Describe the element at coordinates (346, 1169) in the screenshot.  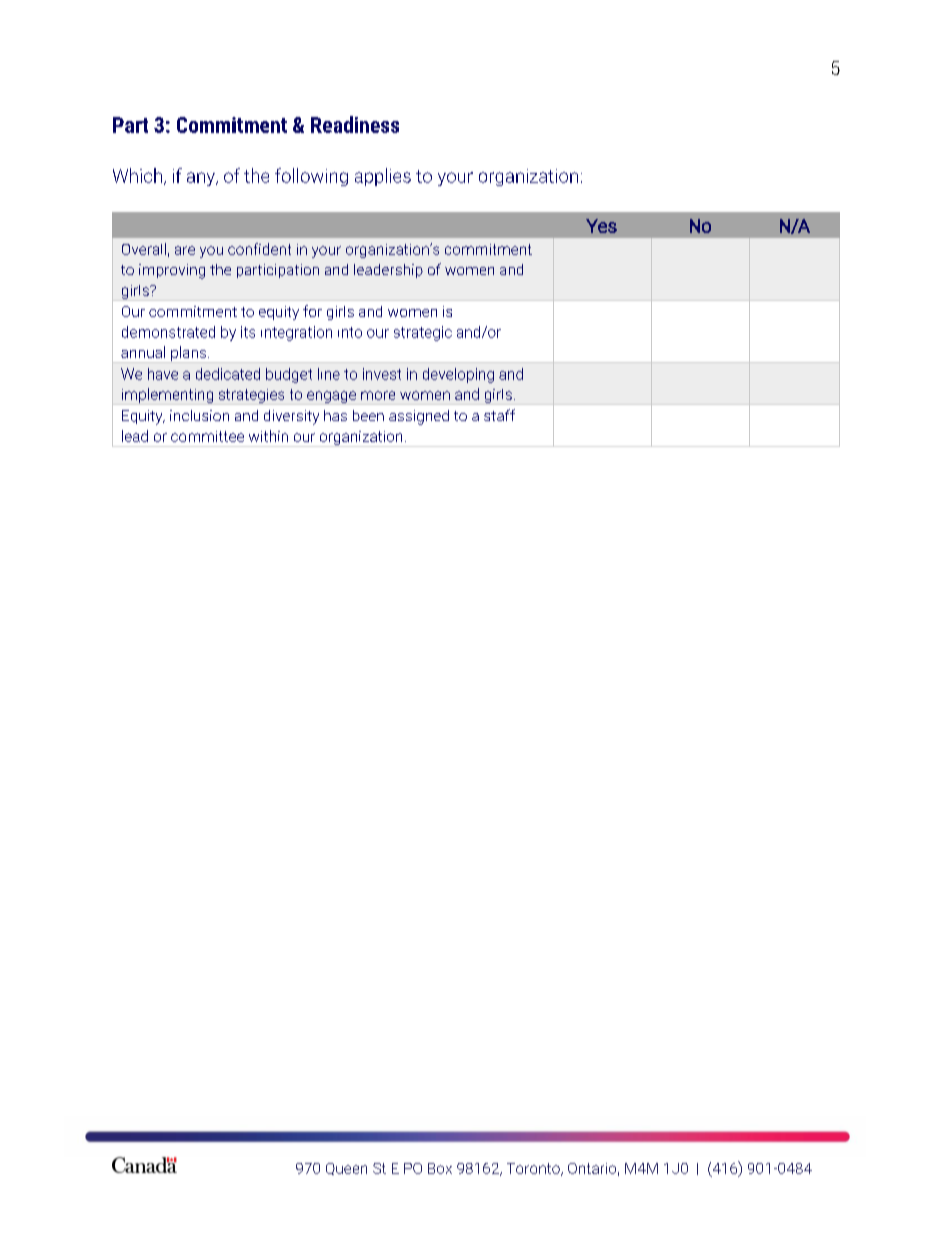
I see `Queen` at that location.
